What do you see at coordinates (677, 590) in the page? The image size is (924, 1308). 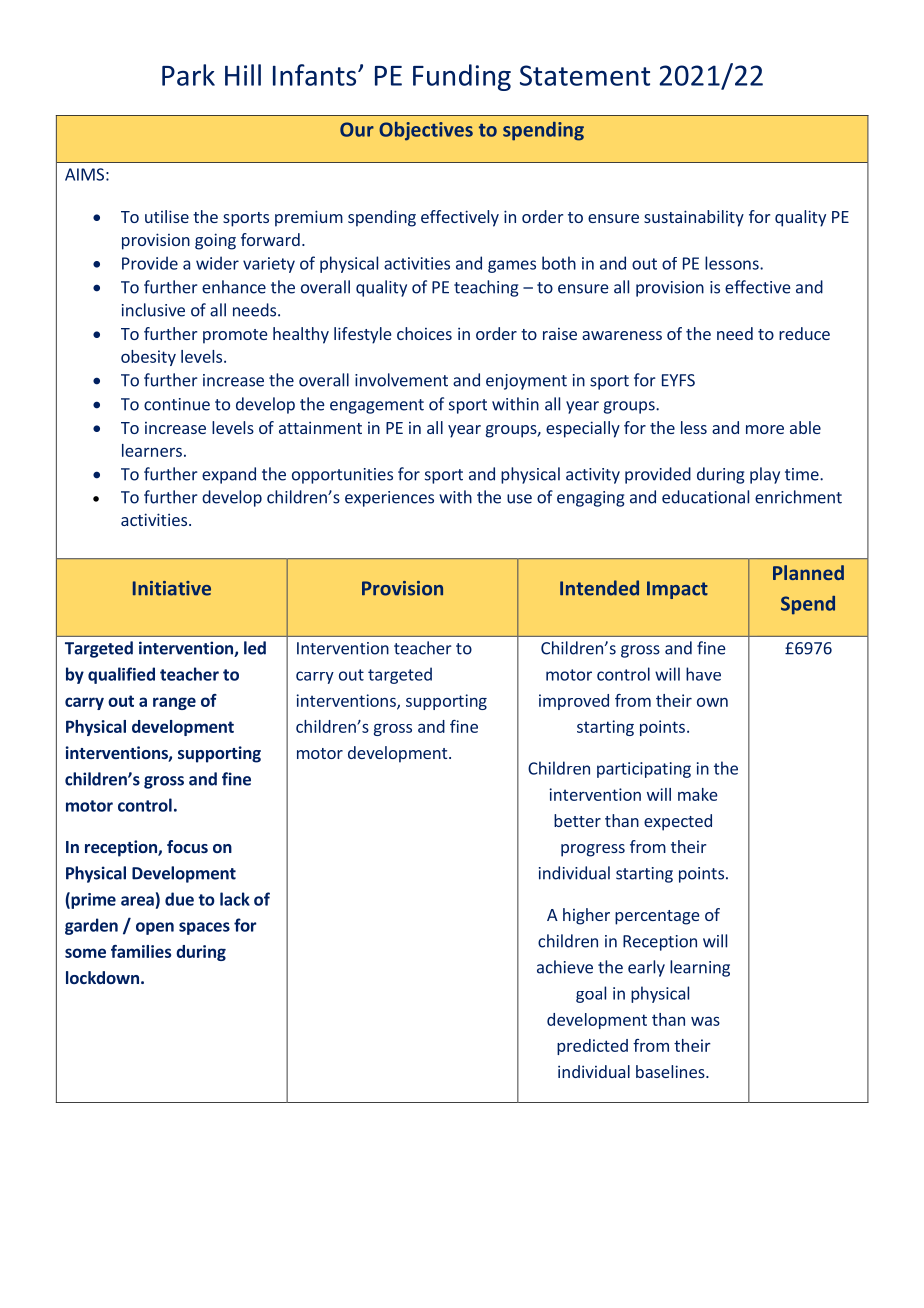 I see `Impact` at bounding box center [677, 590].
